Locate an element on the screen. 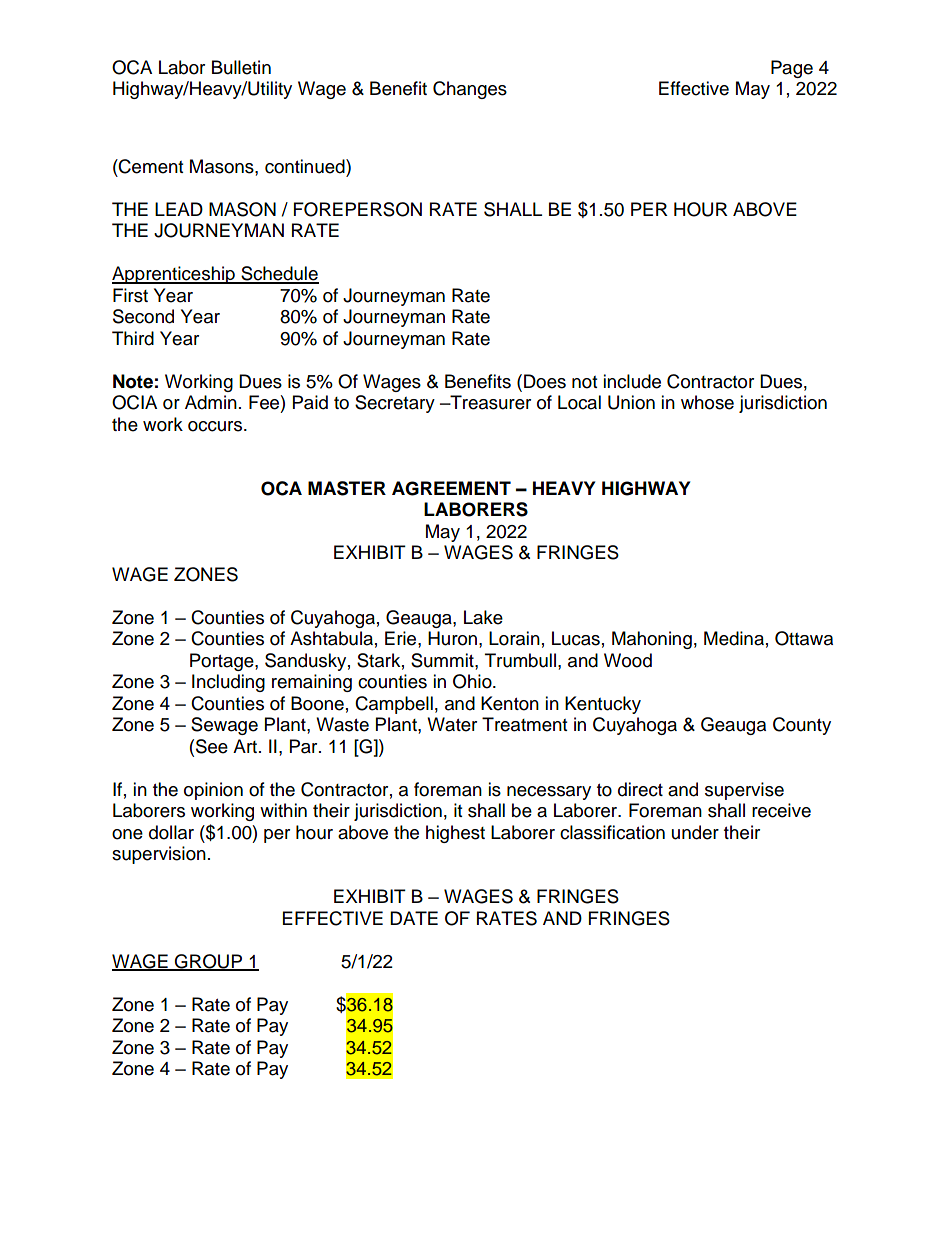 This screenshot has width=952, height=1233. Bulletin is located at coordinates (241, 67).
